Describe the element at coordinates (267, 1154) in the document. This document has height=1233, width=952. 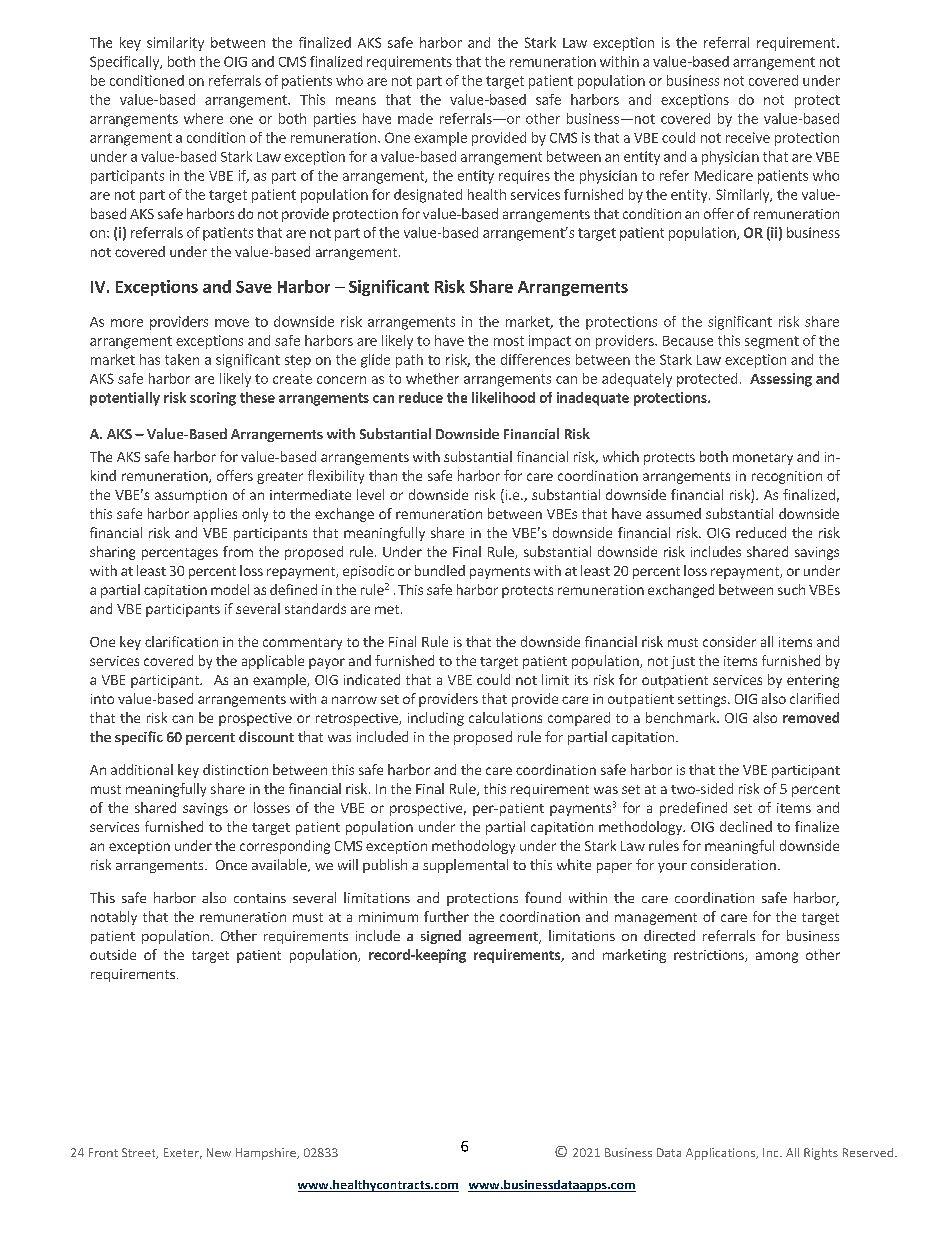
I see `Hampshire` at that location.
